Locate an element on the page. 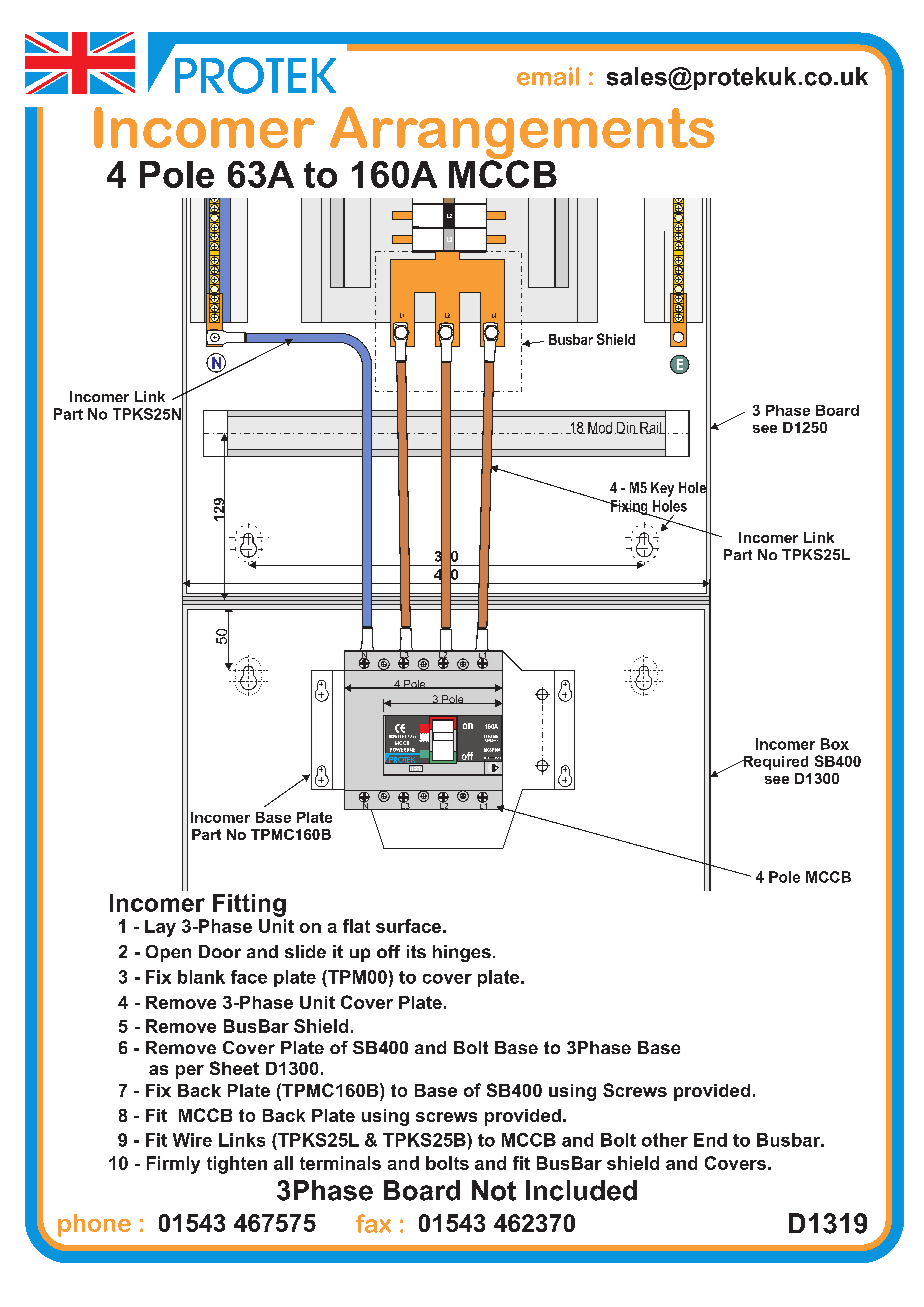  Rail is located at coordinates (652, 428).
